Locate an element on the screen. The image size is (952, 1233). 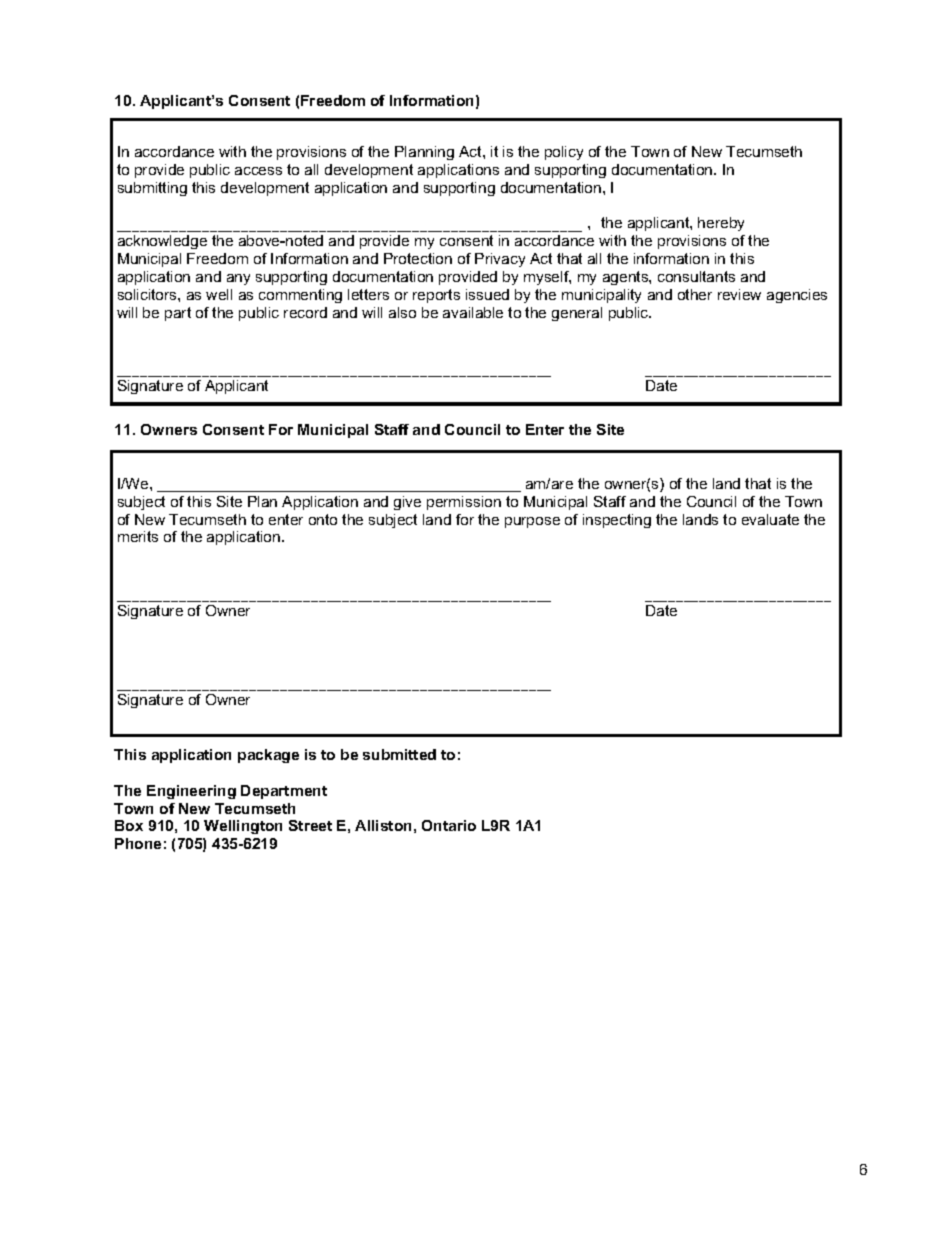
available is located at coordinates (473, 312).
